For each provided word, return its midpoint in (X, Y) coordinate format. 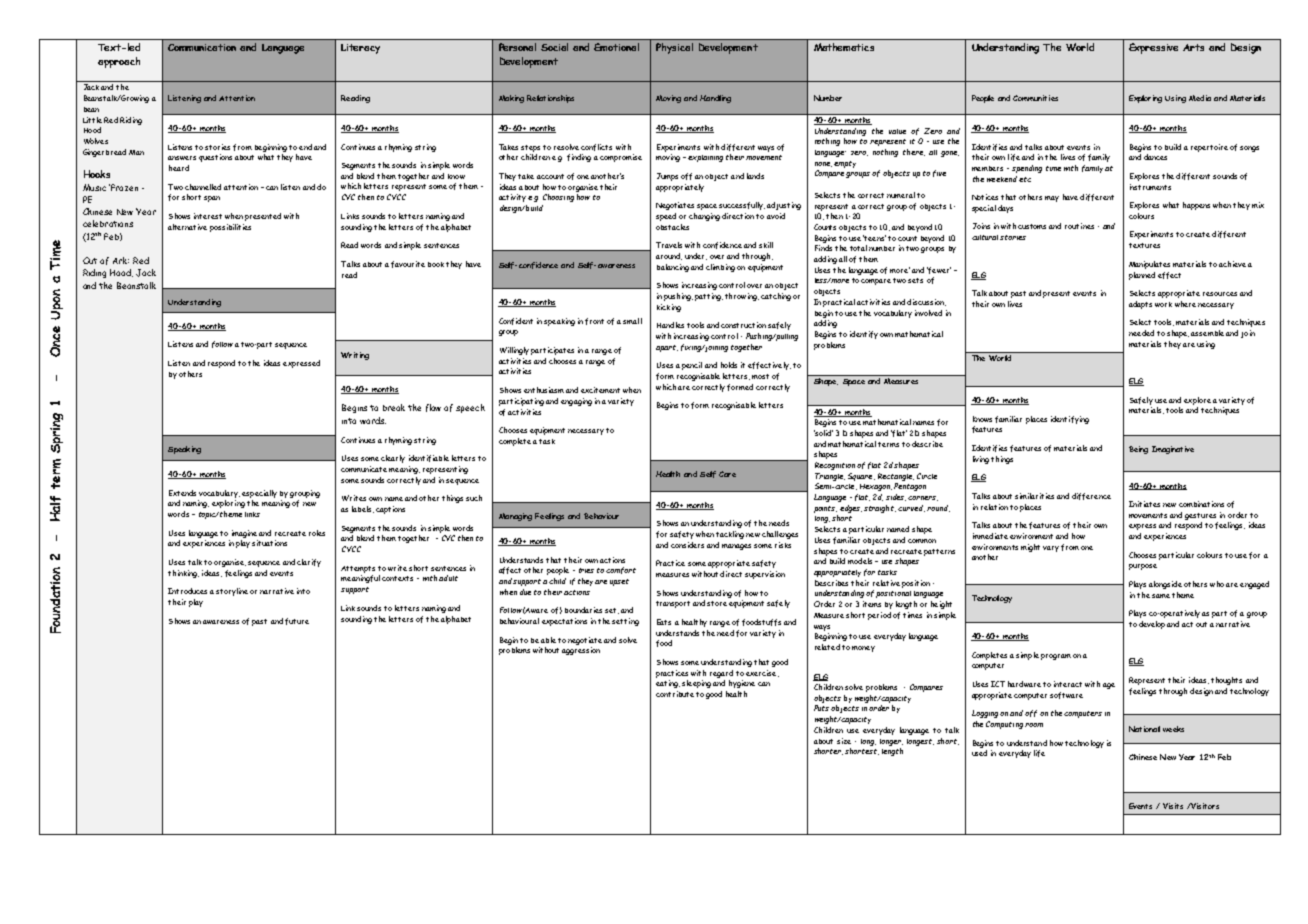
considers (687, 545)
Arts (1193, 47)
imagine (244, 534)
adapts (1140, 305)
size (844, 741)
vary (1051, 549)
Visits (1173, 806)
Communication (202, 47)
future (297, 621)
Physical (674, 48)
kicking (669, 308)
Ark (121, 260)
